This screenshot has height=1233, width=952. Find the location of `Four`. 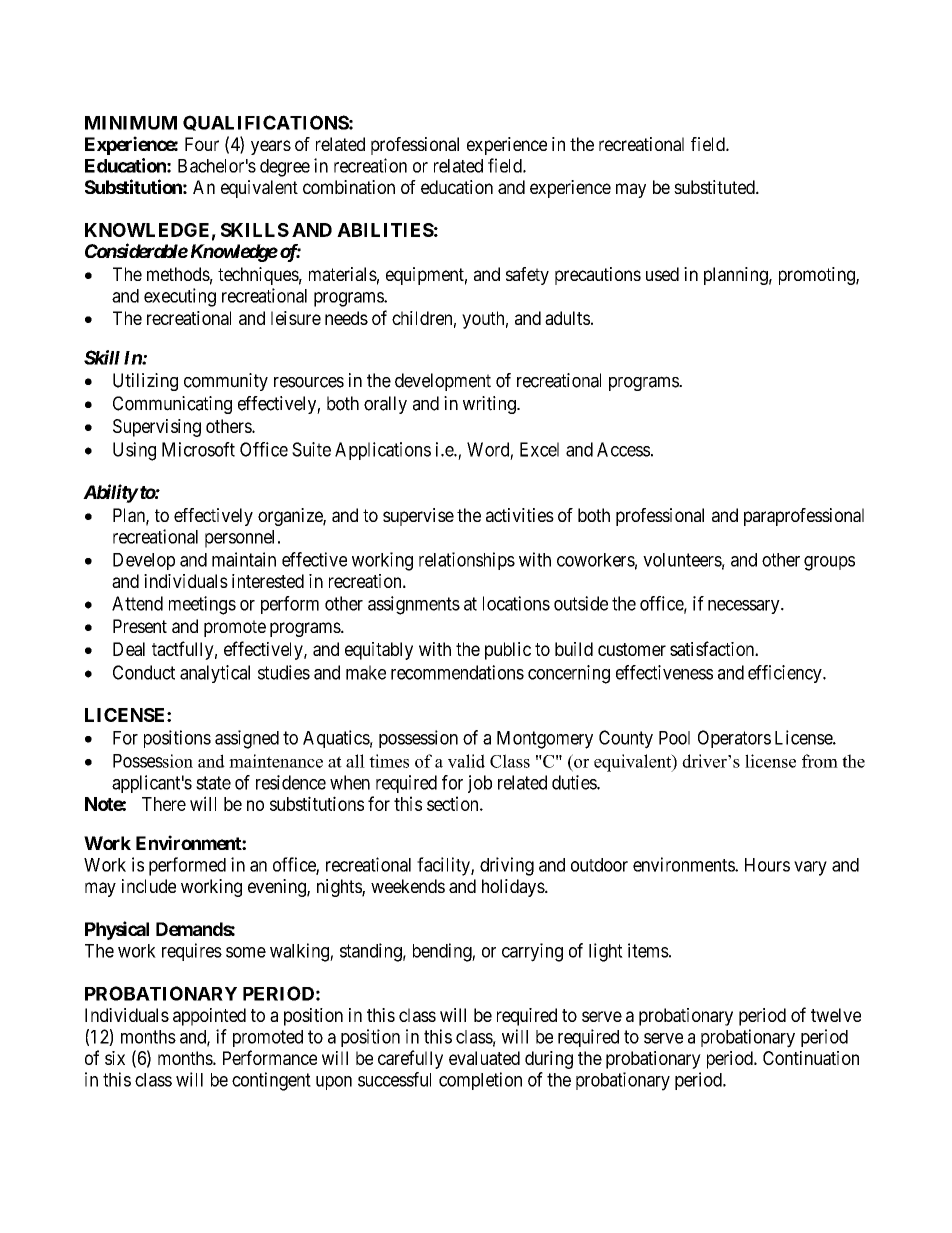

Four is located at coordinates (202, 144).
